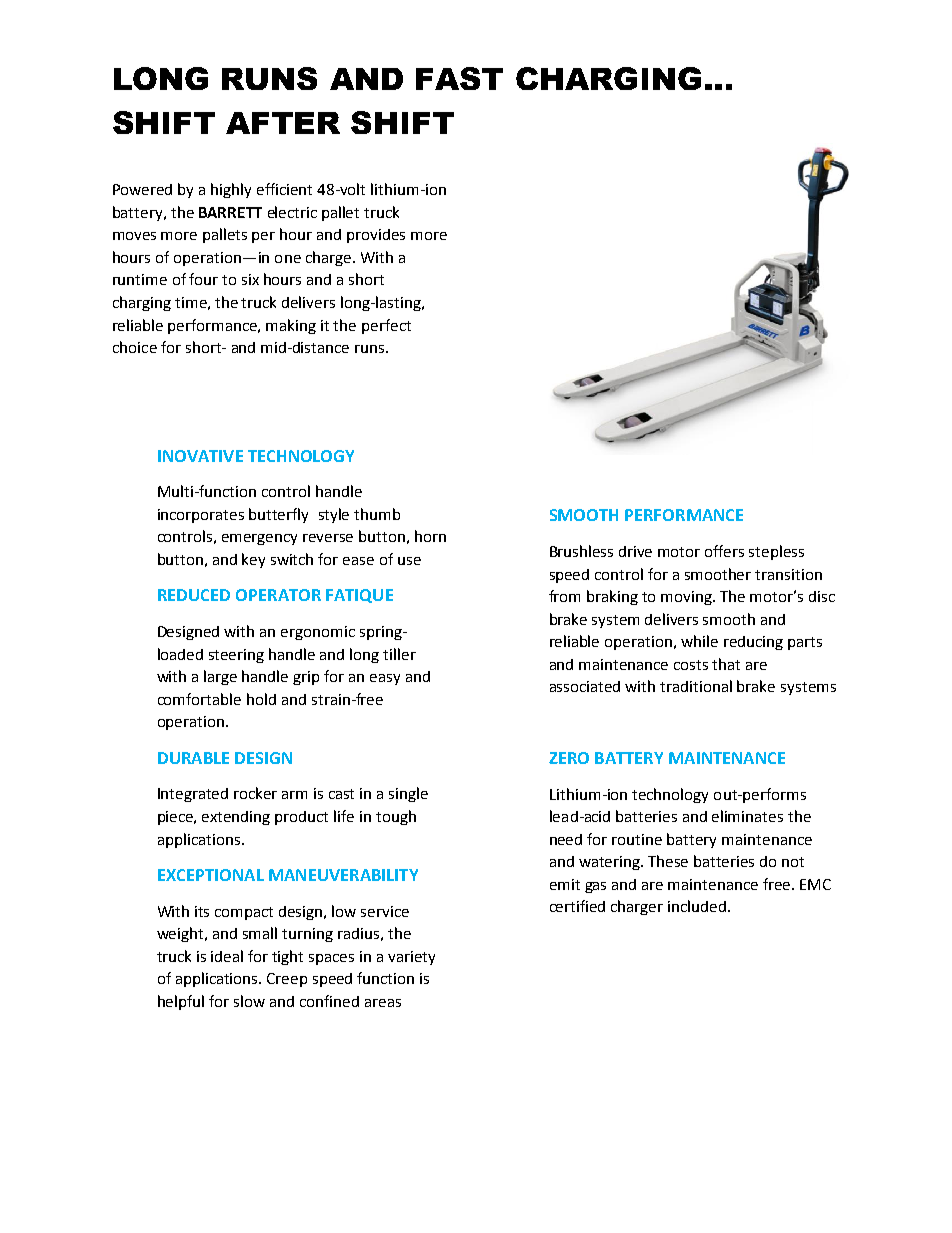  I want to click on variety, so click(411, 958).
